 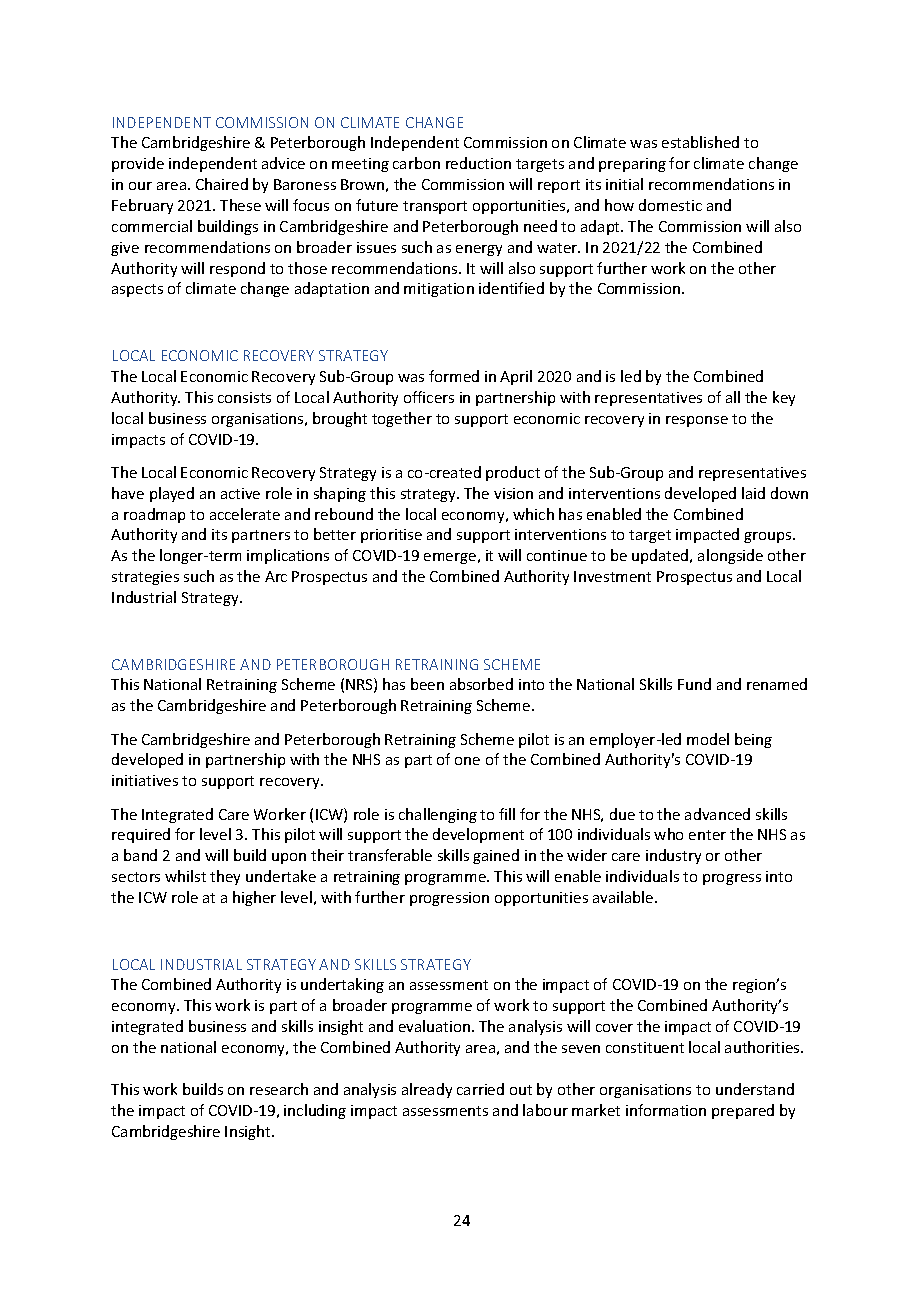 What do you see at coordinates (438, 815) in the page?
I see `challenging` at bounding box center [438, 815].
